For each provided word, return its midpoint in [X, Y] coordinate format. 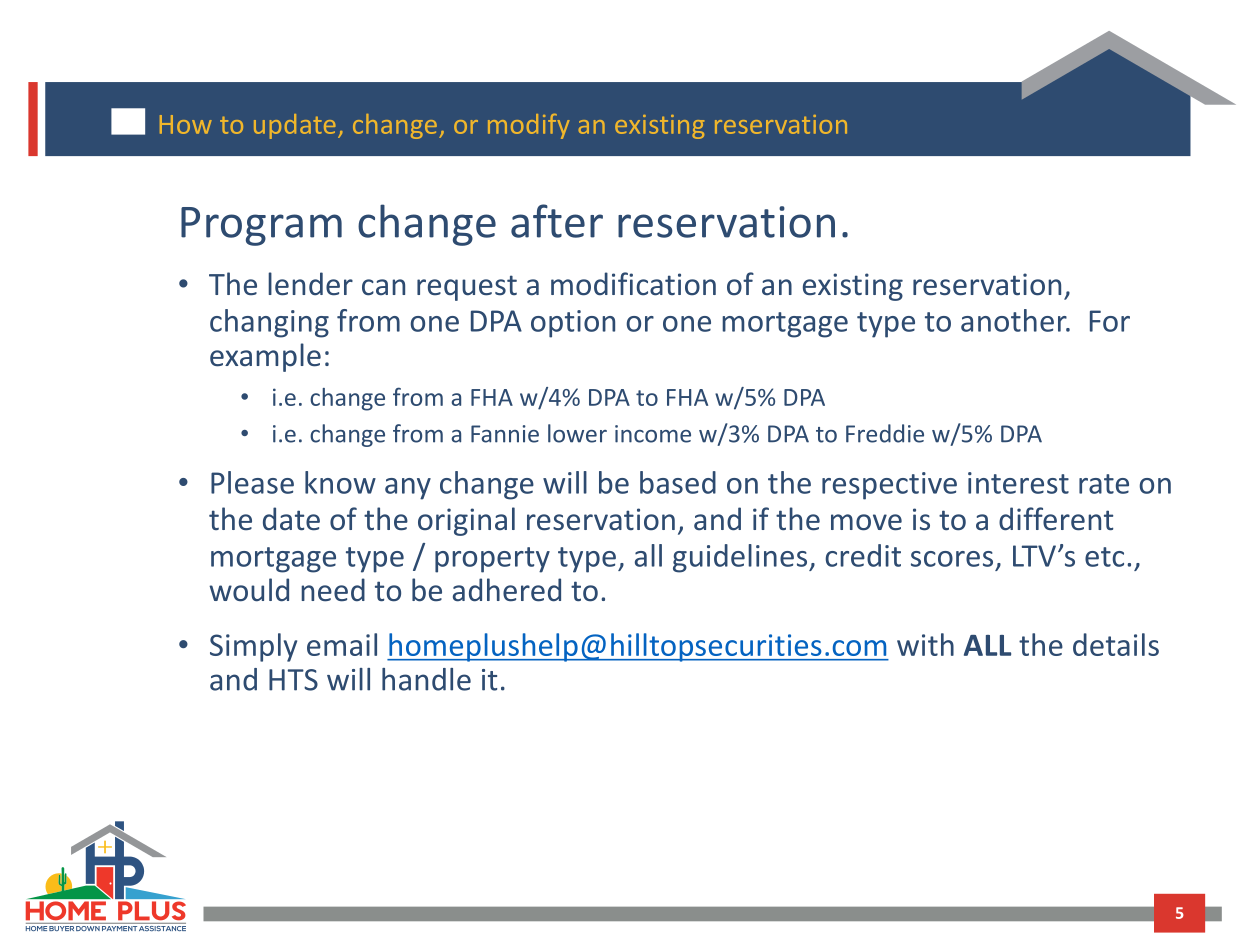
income [653, 434]
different [1056, 519]
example [265, 357]
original [466, 521]
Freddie [885, 433]
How [186, 124]
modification [633, 284]
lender [310, 284]
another [1015, 320]
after [557, 221]
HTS [293, 680]
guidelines [741, 558]
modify [529, 126]
